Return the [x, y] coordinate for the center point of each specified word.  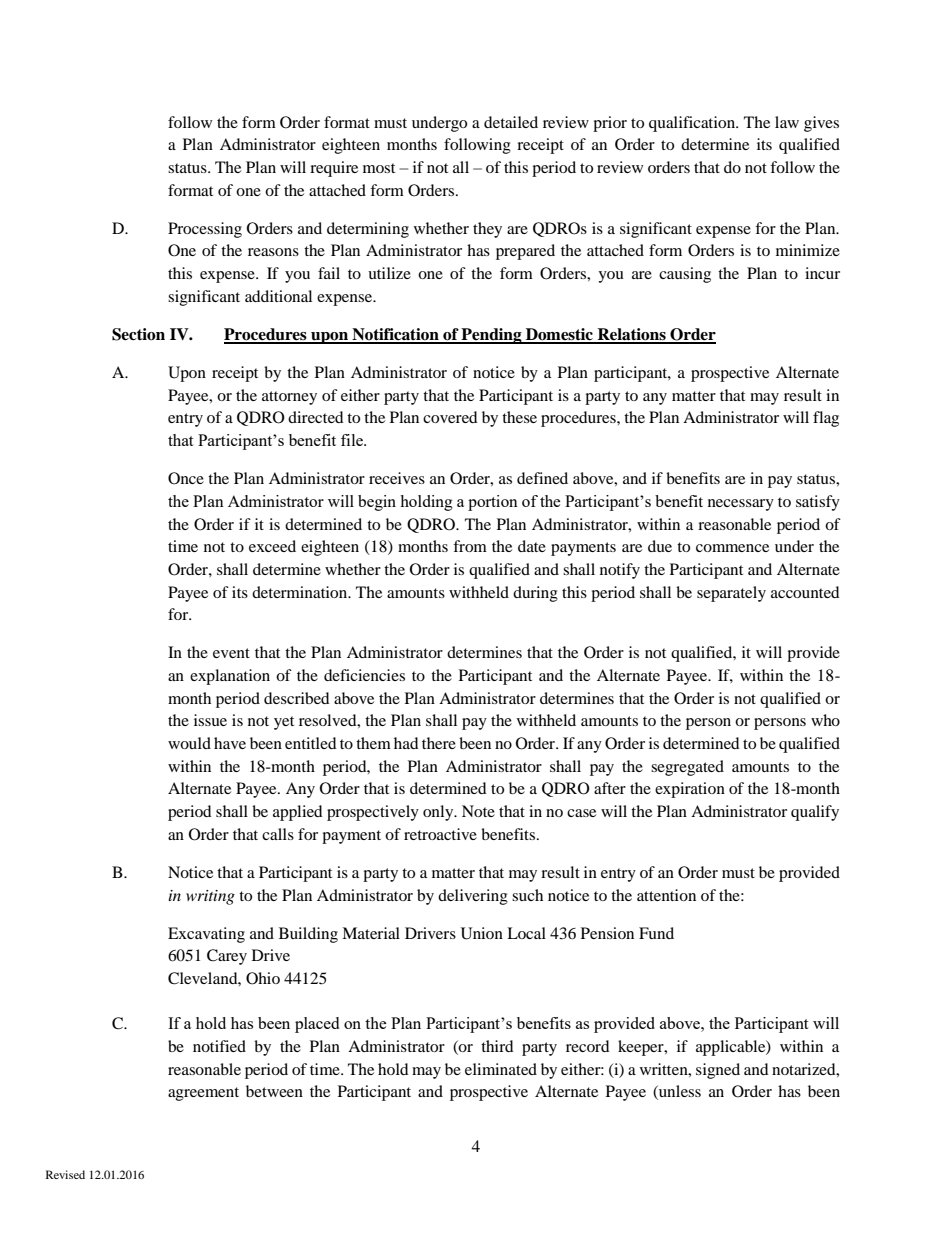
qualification [693, 124]
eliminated [501, 1069]
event [231, 653]
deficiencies [364, 675]
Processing [205, 230]
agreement [203, 1094]
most [379, 168]
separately [731, 594]
